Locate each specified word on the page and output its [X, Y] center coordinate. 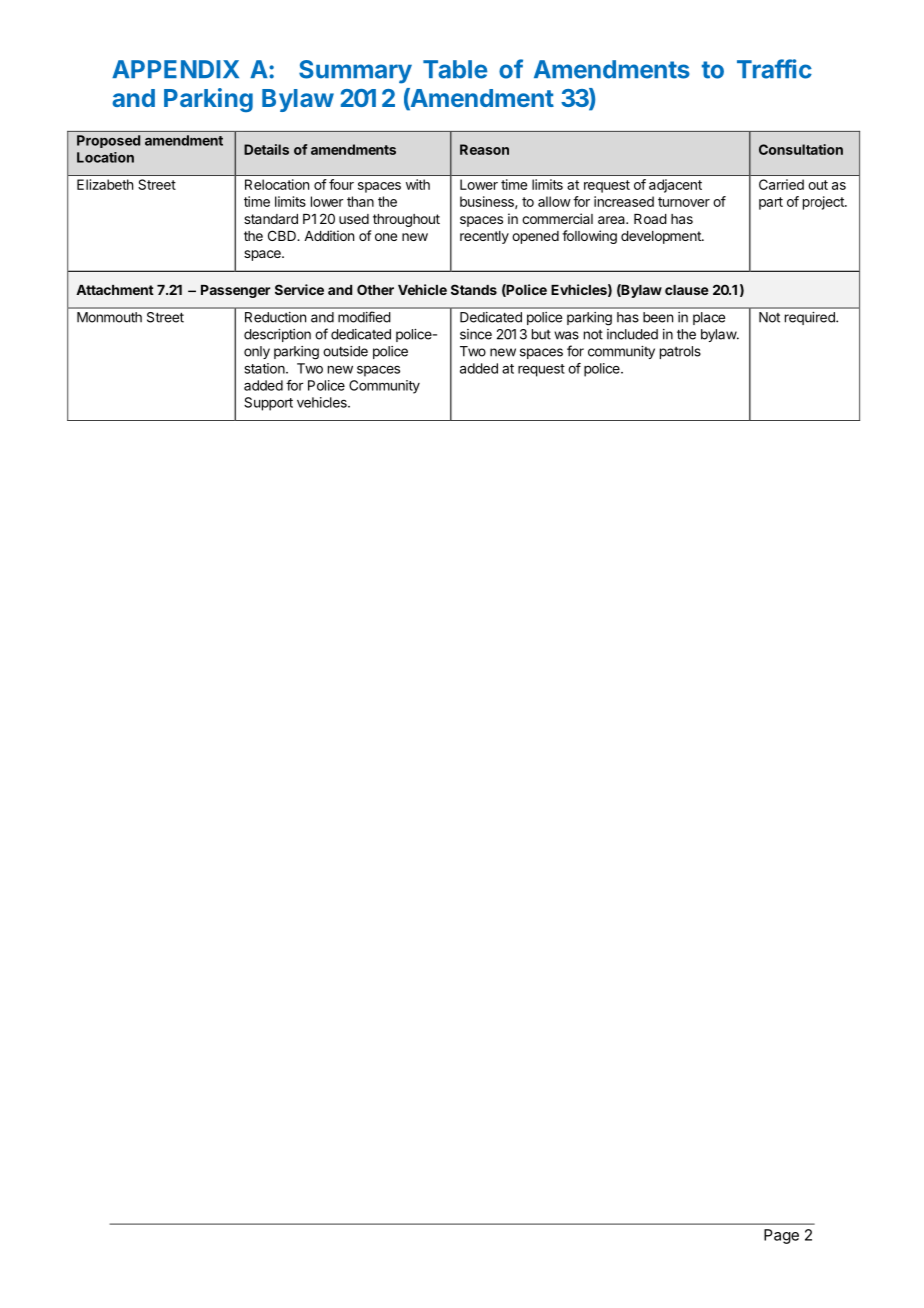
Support [268, 404]
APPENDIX [175, 69]
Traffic [774, 69]
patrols [680, 352]
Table [455, 69]
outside [345, 351]
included [632, 334]
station [265, 368]
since [476, 334]
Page [781, 1236]
